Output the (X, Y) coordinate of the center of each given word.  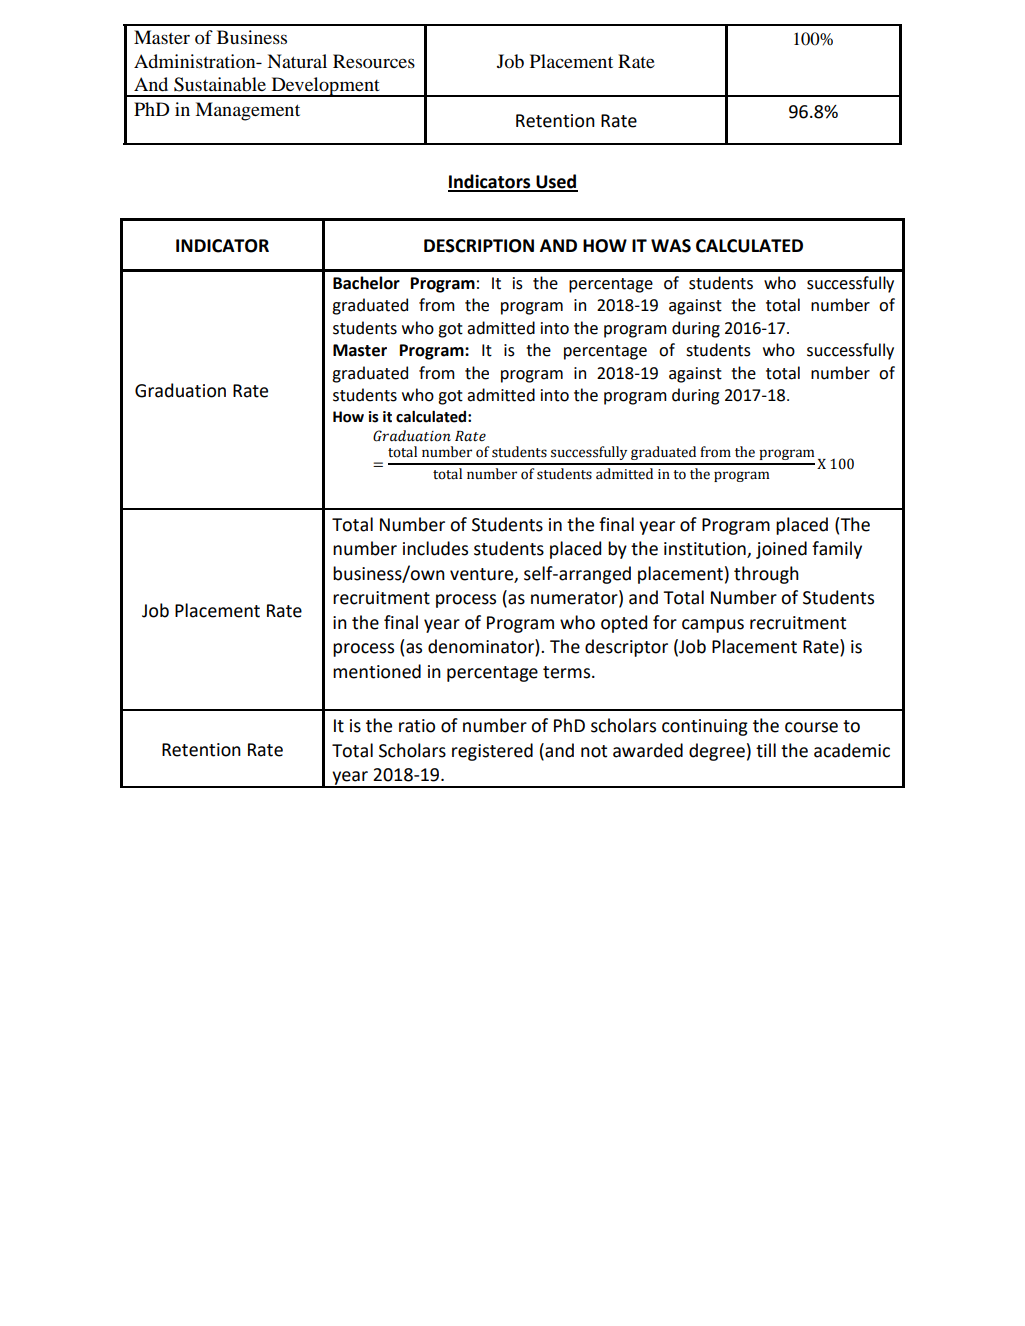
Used (556, 182)
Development (325, 87)
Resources (374, 61)
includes (435, 548)
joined (781, 550)
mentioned (377, 671)
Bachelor (366, 283)
